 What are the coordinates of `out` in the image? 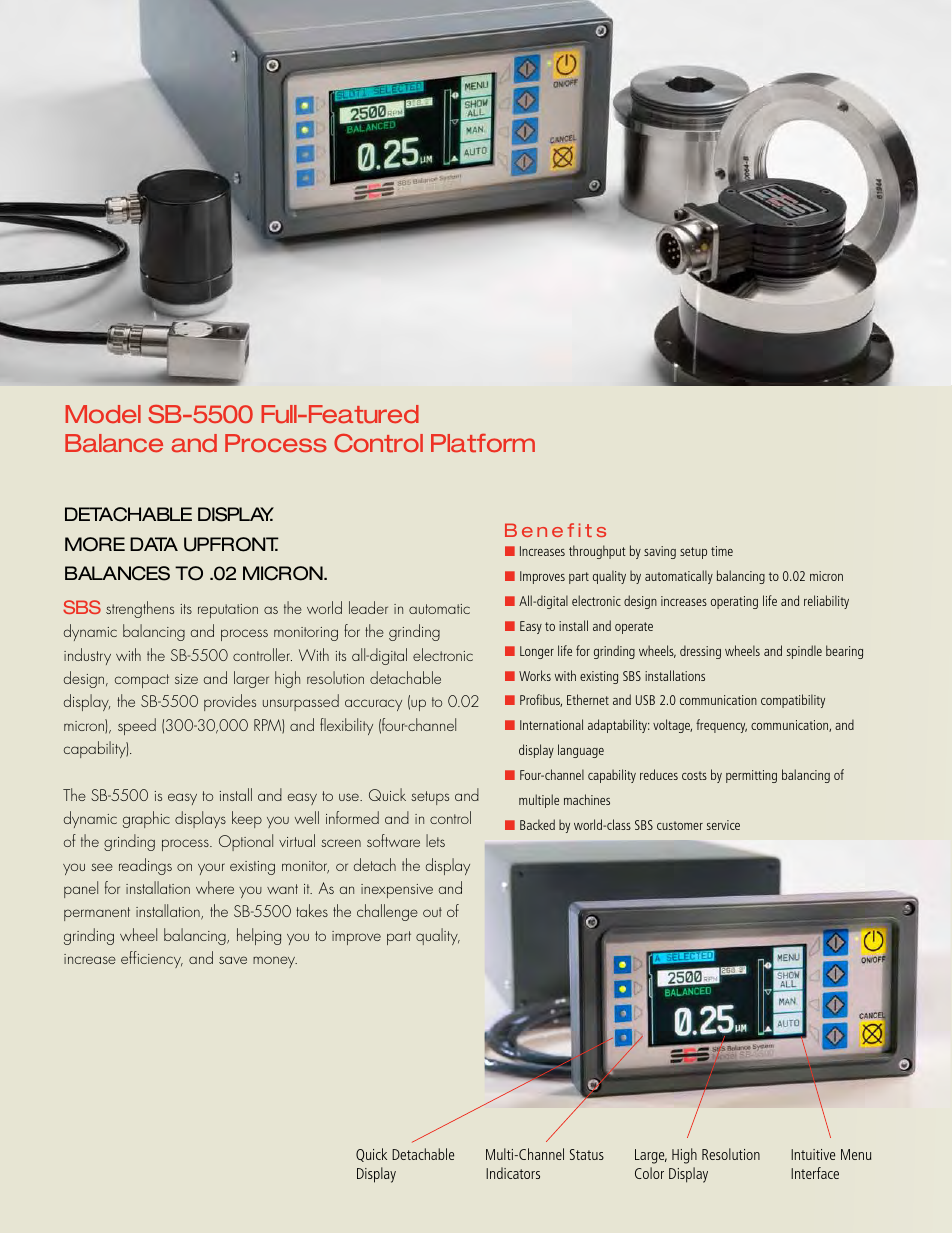 It's located at (432, 912).
